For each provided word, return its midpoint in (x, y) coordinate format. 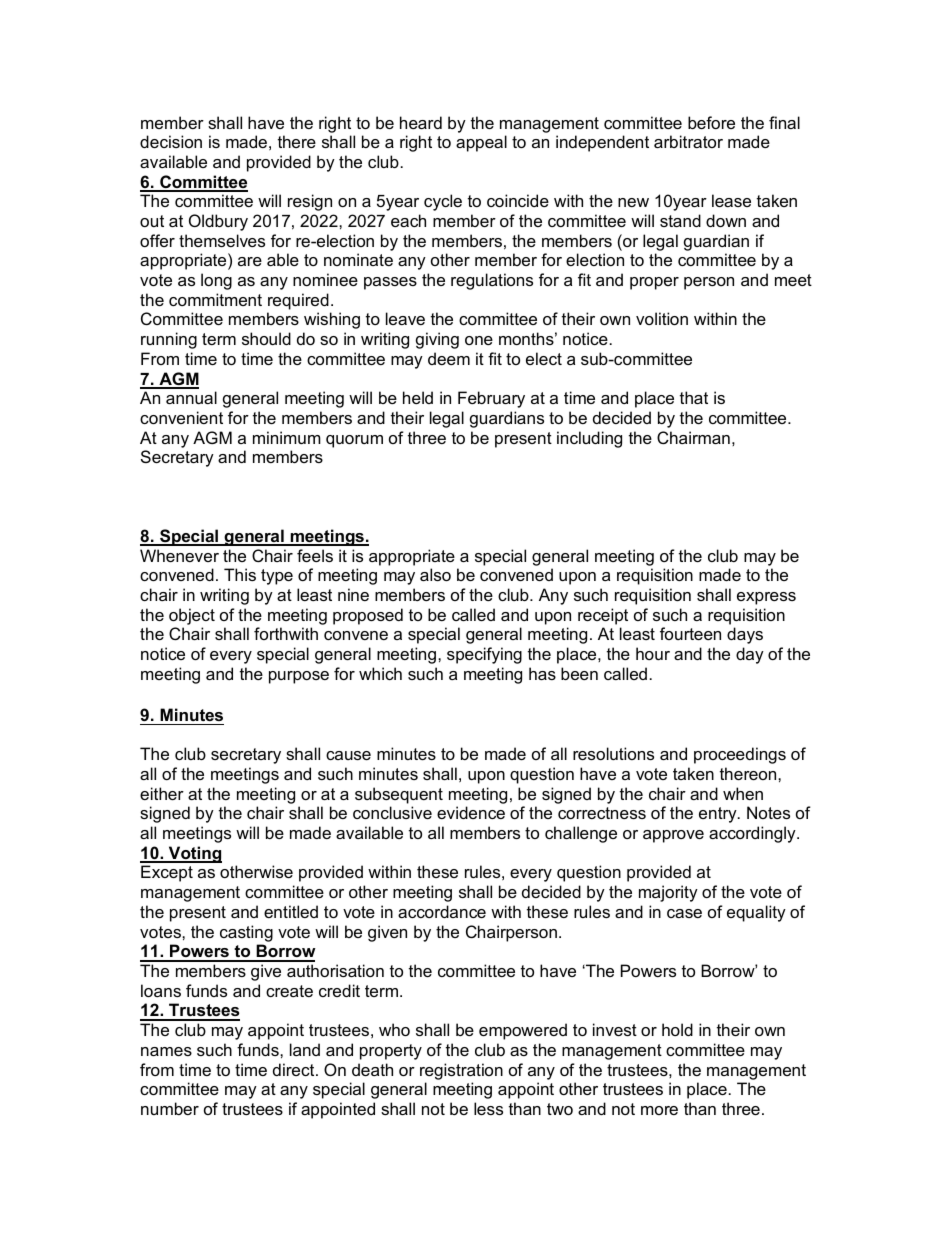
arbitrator (688, 141)
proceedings (740, 755)
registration (461, 1071)
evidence (471, 812)
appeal (481, 143)
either (162, 793)
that (694, 397)
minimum (287, 437)
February (491, 399)
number (170, 1108)
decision (171, 141)
